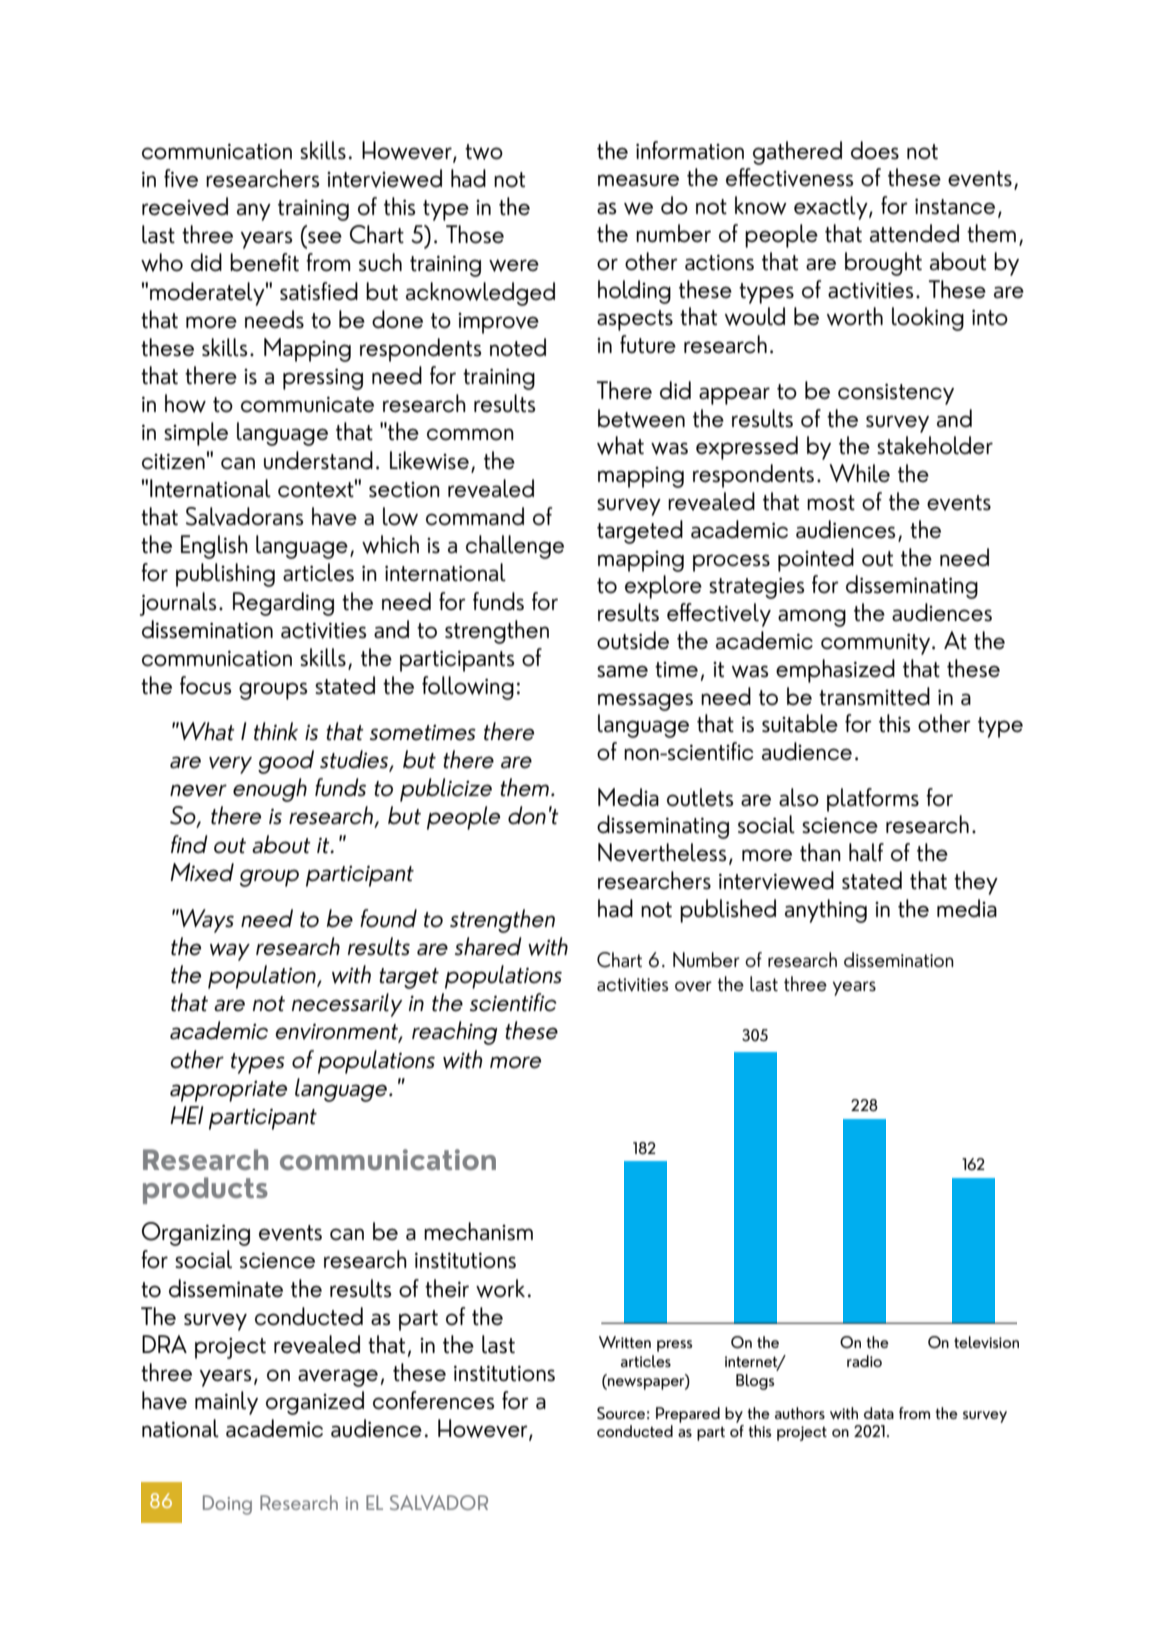 This image has height=1649, width=1166. I want to click on data, so click(879, 1413).
